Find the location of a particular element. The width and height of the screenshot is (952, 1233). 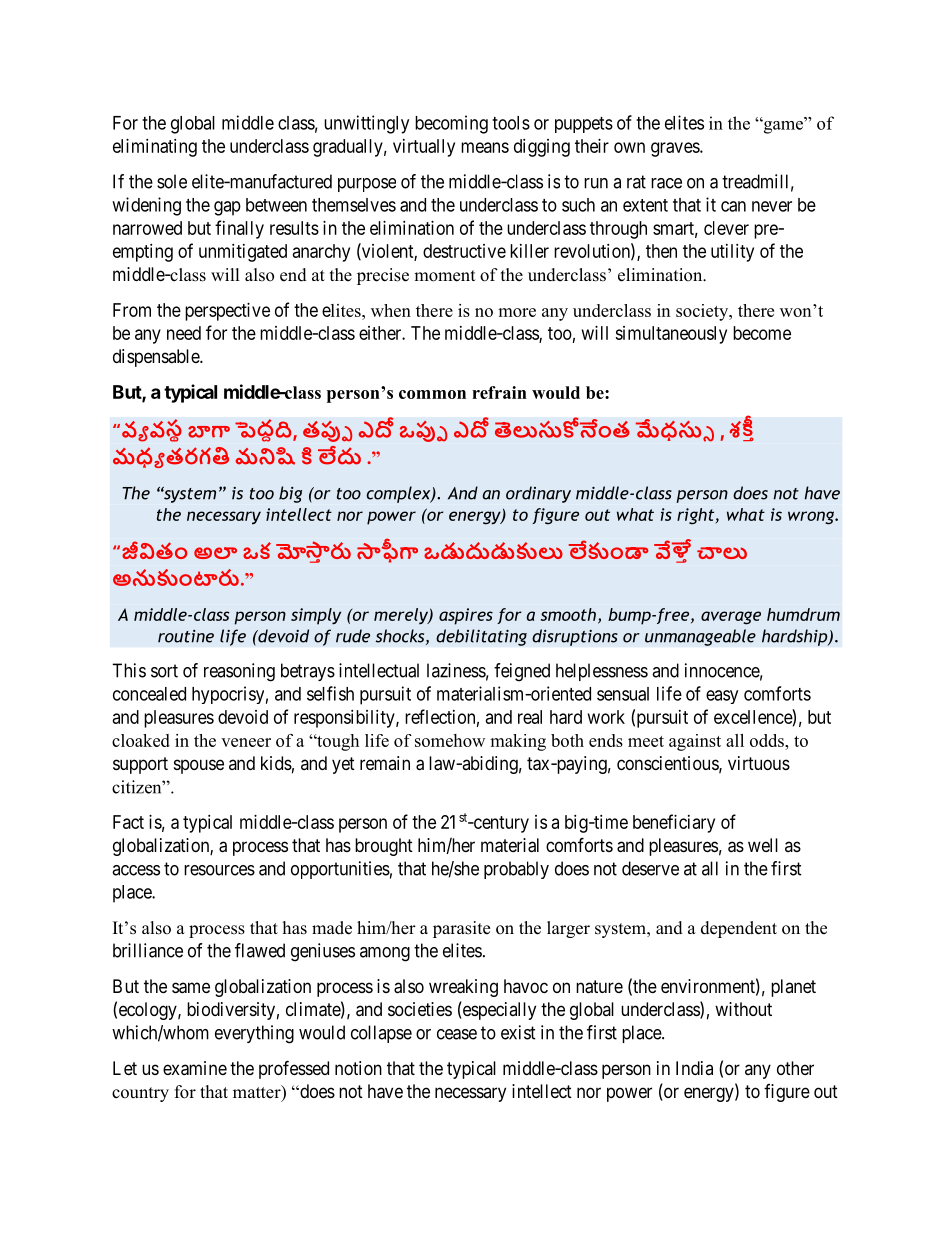

century is located at coordinates (500, 824).
